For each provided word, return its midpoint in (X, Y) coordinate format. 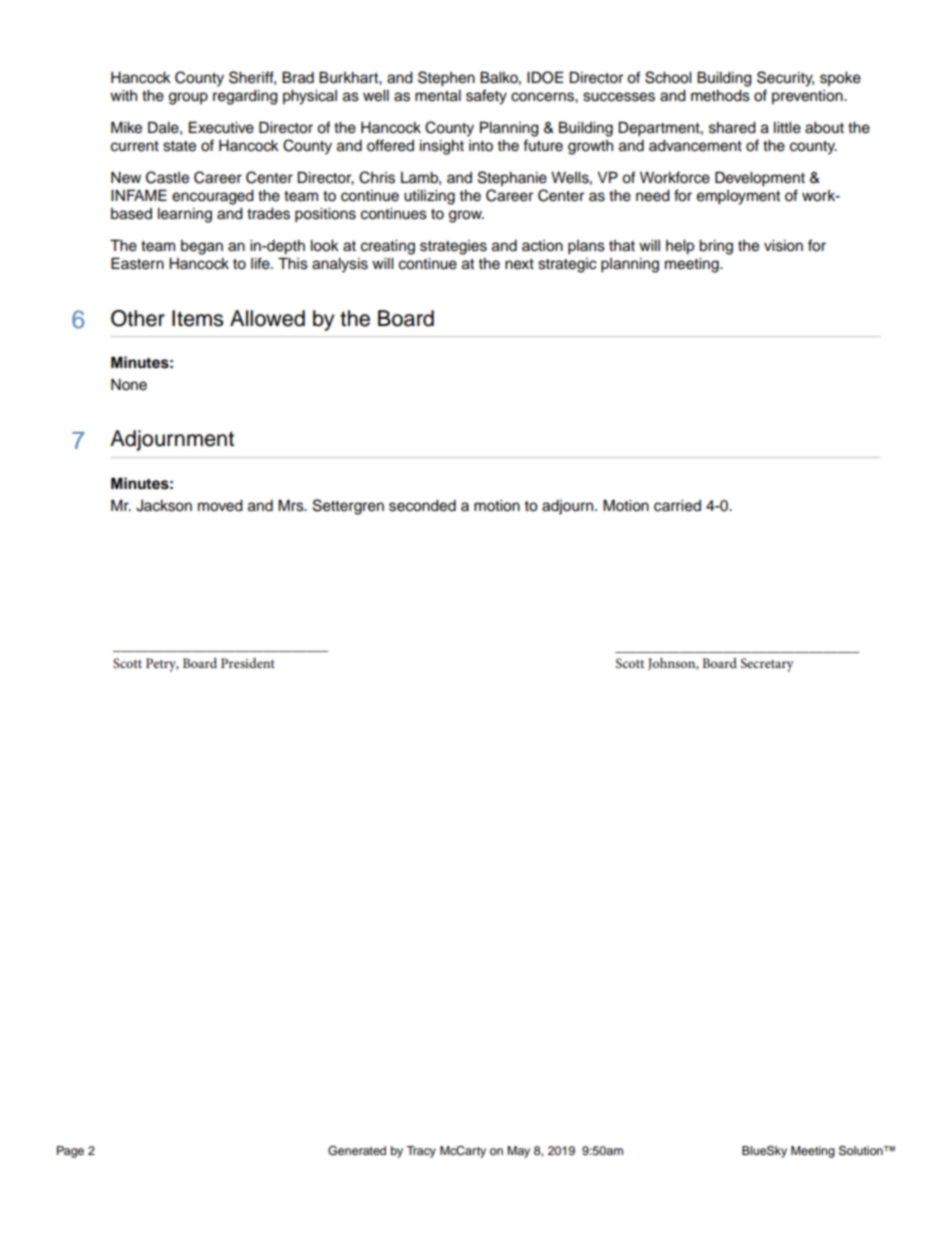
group (188, 98)
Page (70, 1152)
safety (486, 97)
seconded (422, 506)
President (248, 663)
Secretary (767, 665)
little (787, 128)
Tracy (421, 1152)
